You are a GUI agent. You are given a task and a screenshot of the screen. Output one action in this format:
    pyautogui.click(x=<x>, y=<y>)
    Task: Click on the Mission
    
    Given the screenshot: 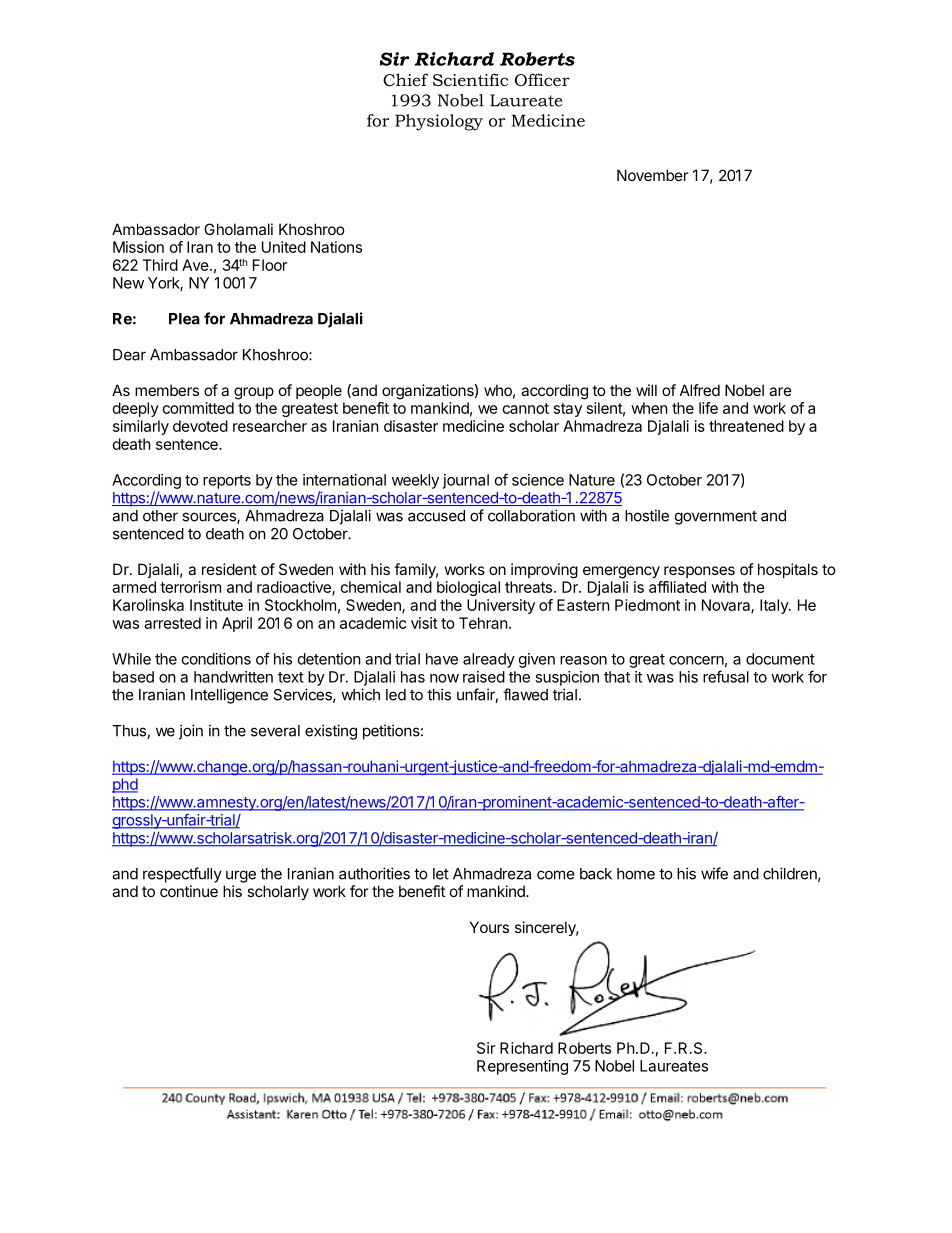 What is the action you would take?
    pyautogui.click(x=138, y=247)
